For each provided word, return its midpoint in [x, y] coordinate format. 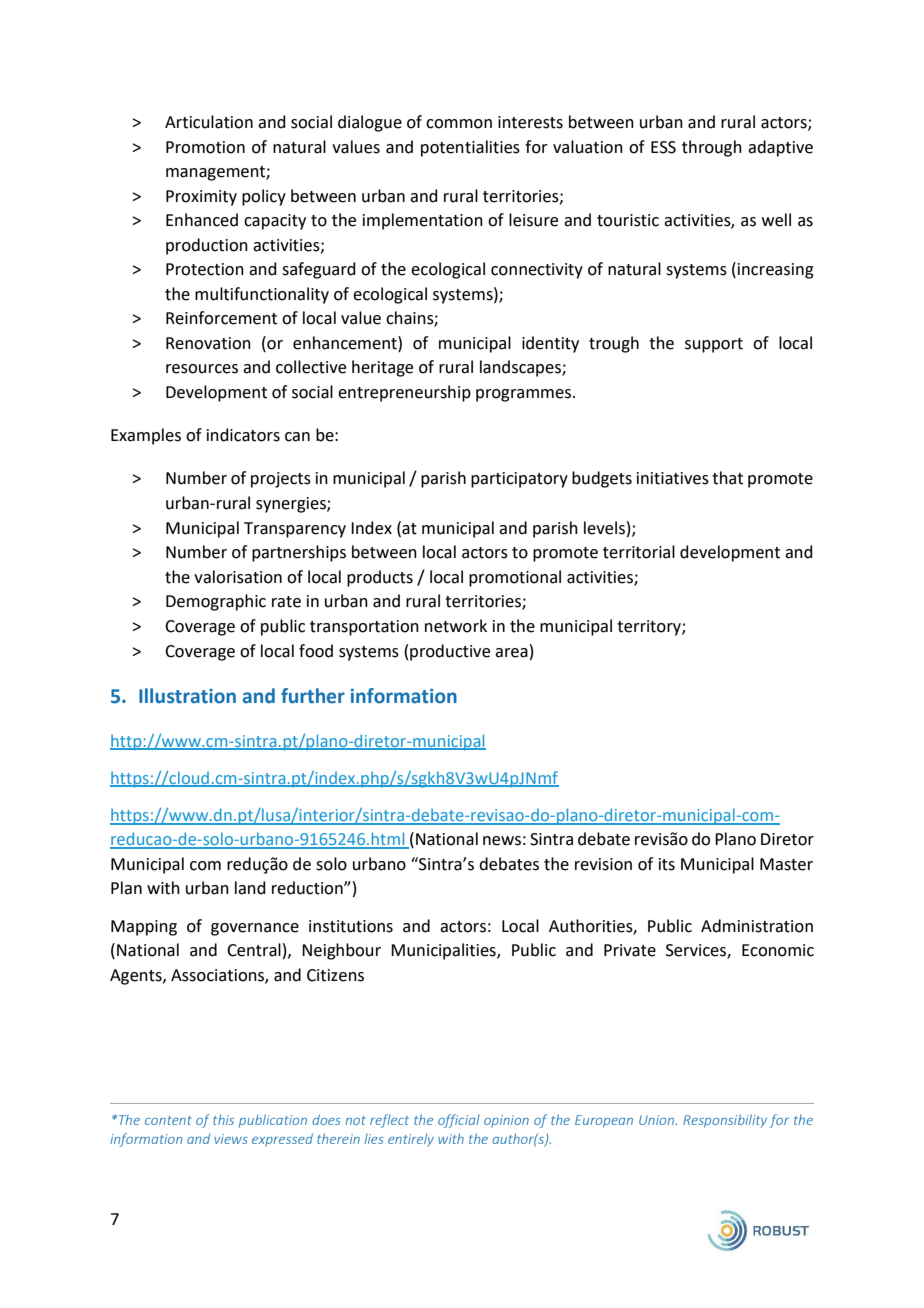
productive [450, 652]
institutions [351, 926]
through [712, 148]
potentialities [470, 148]
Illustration [187, 696]
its [667, 864]
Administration [757, 926]
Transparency [295, 530]
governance [255, 929]
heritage [382, 368]
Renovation [208, 343]
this [223, 1119]
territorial [639, 552]
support [714, 345]
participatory [519, 480]
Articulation [209, 122]
